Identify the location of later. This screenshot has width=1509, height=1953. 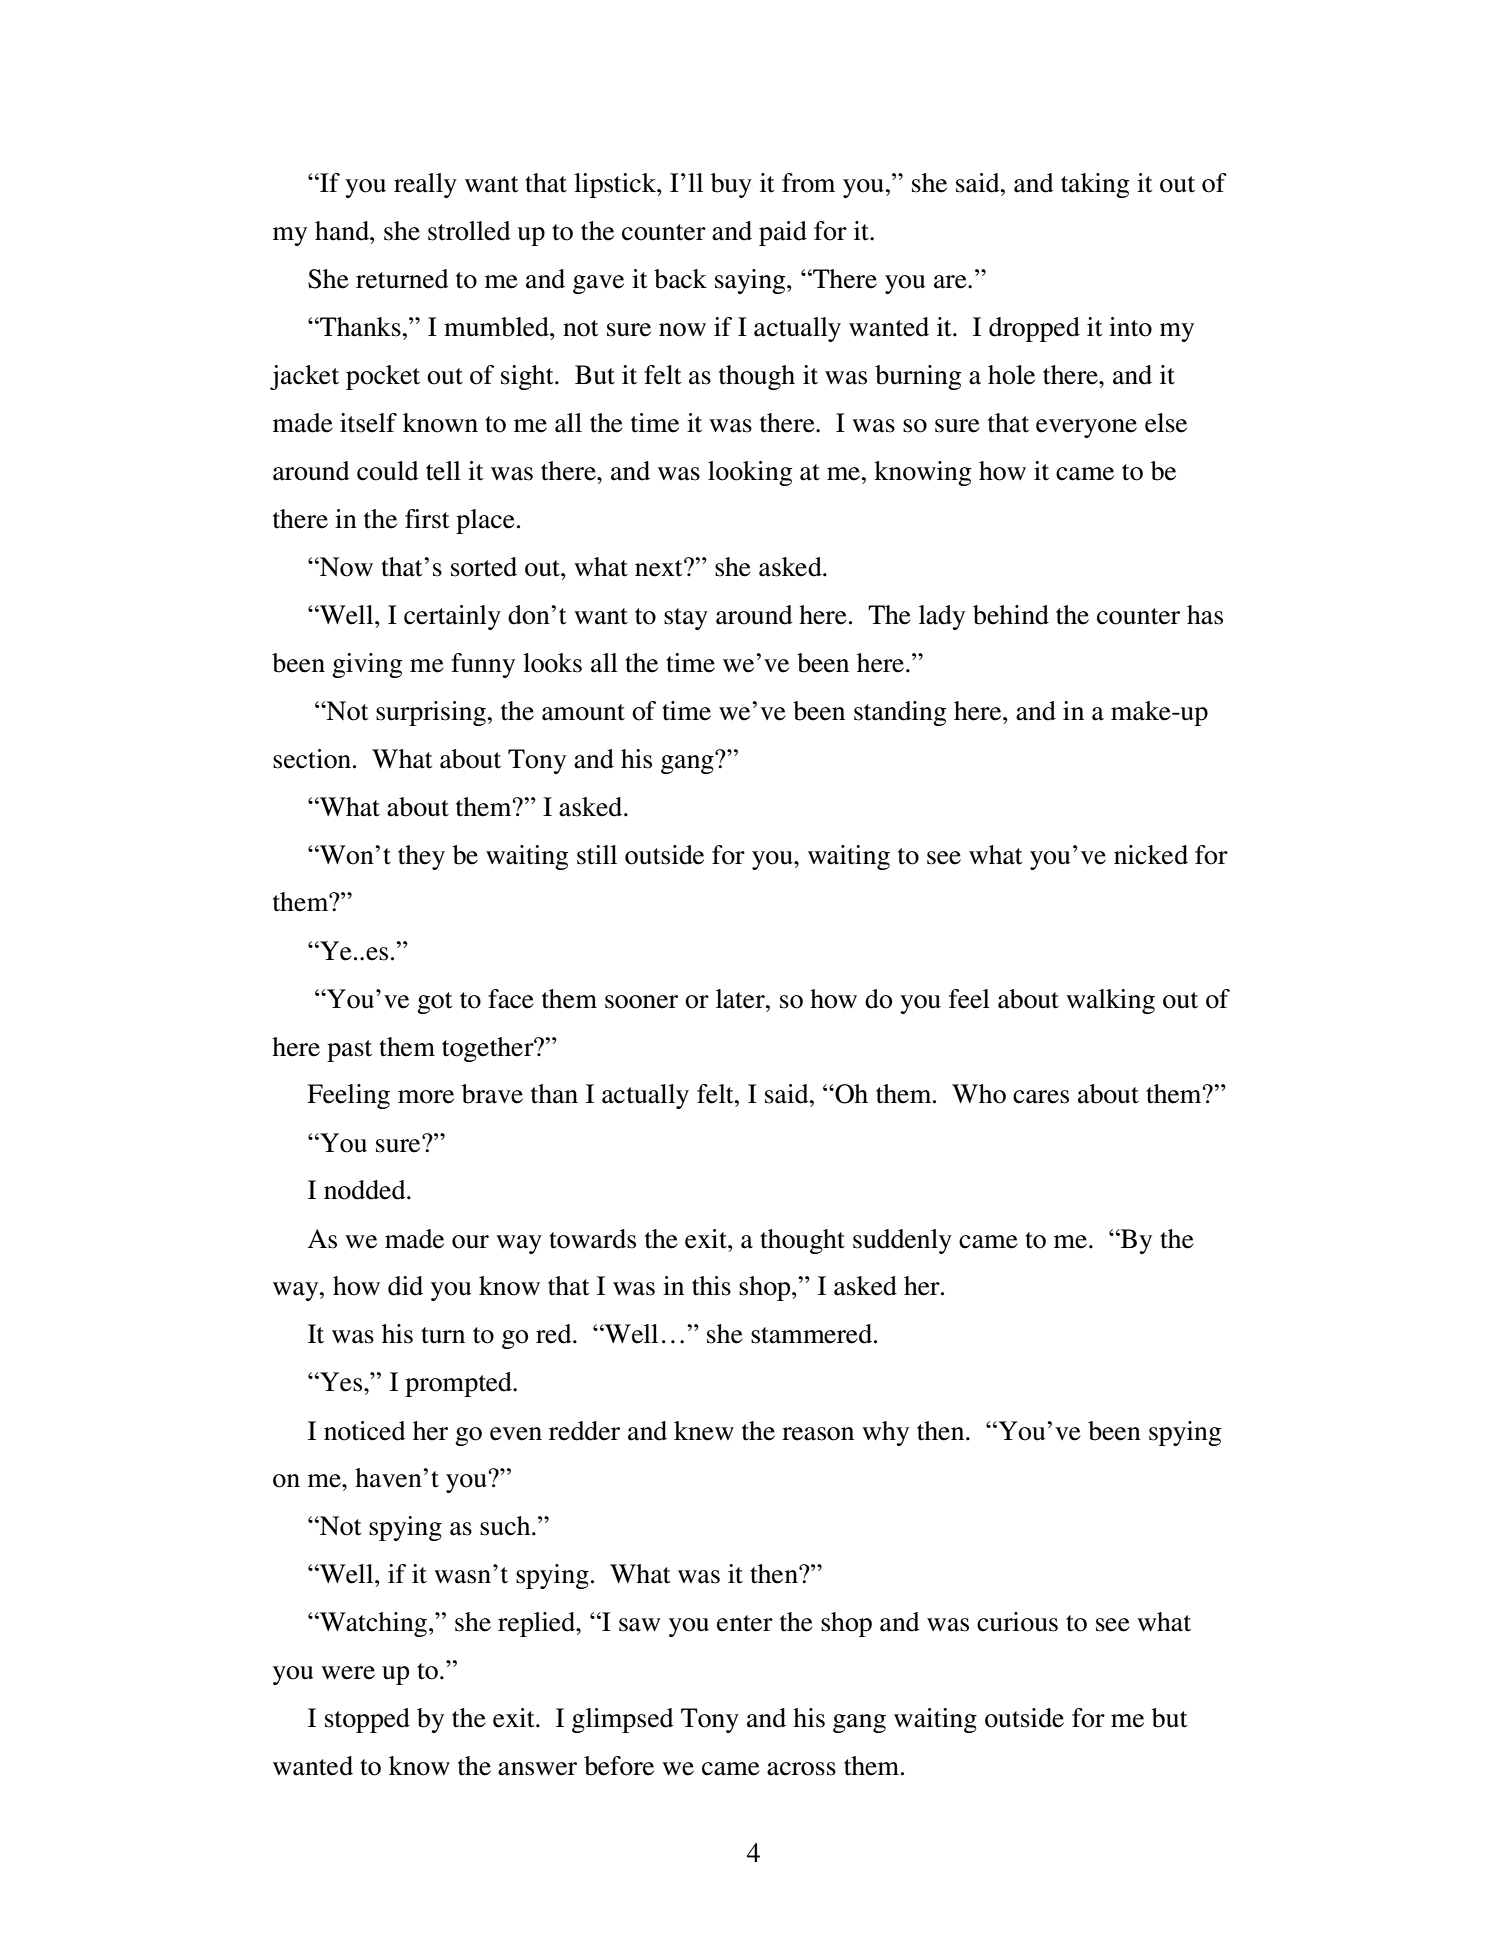
(741, 999).
